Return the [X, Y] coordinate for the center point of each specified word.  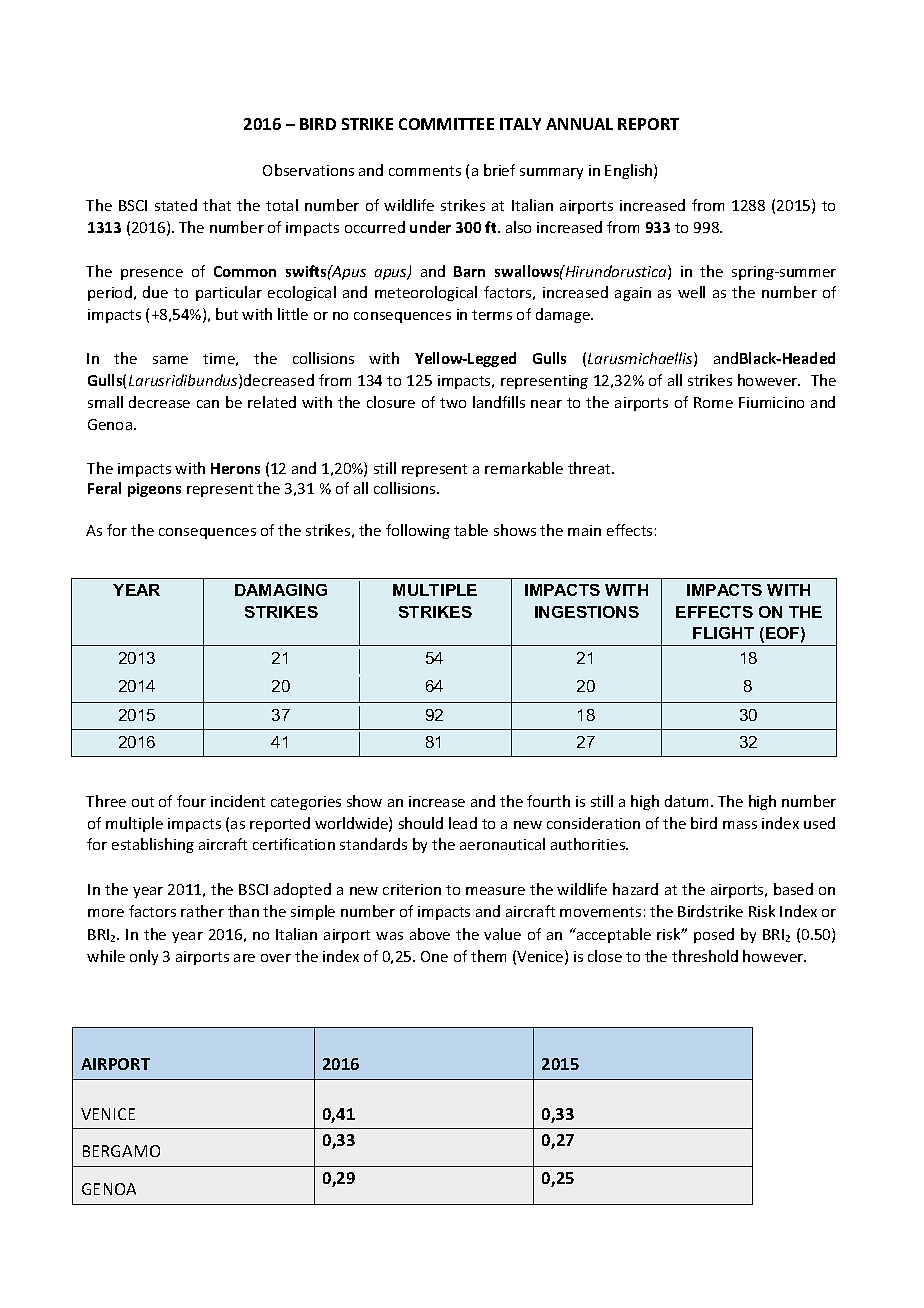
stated [176, 205]
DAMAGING [281, 590]
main [584, 530]
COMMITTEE [446, 124]
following [418, 531]
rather [202, 911]
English [630, 171]
